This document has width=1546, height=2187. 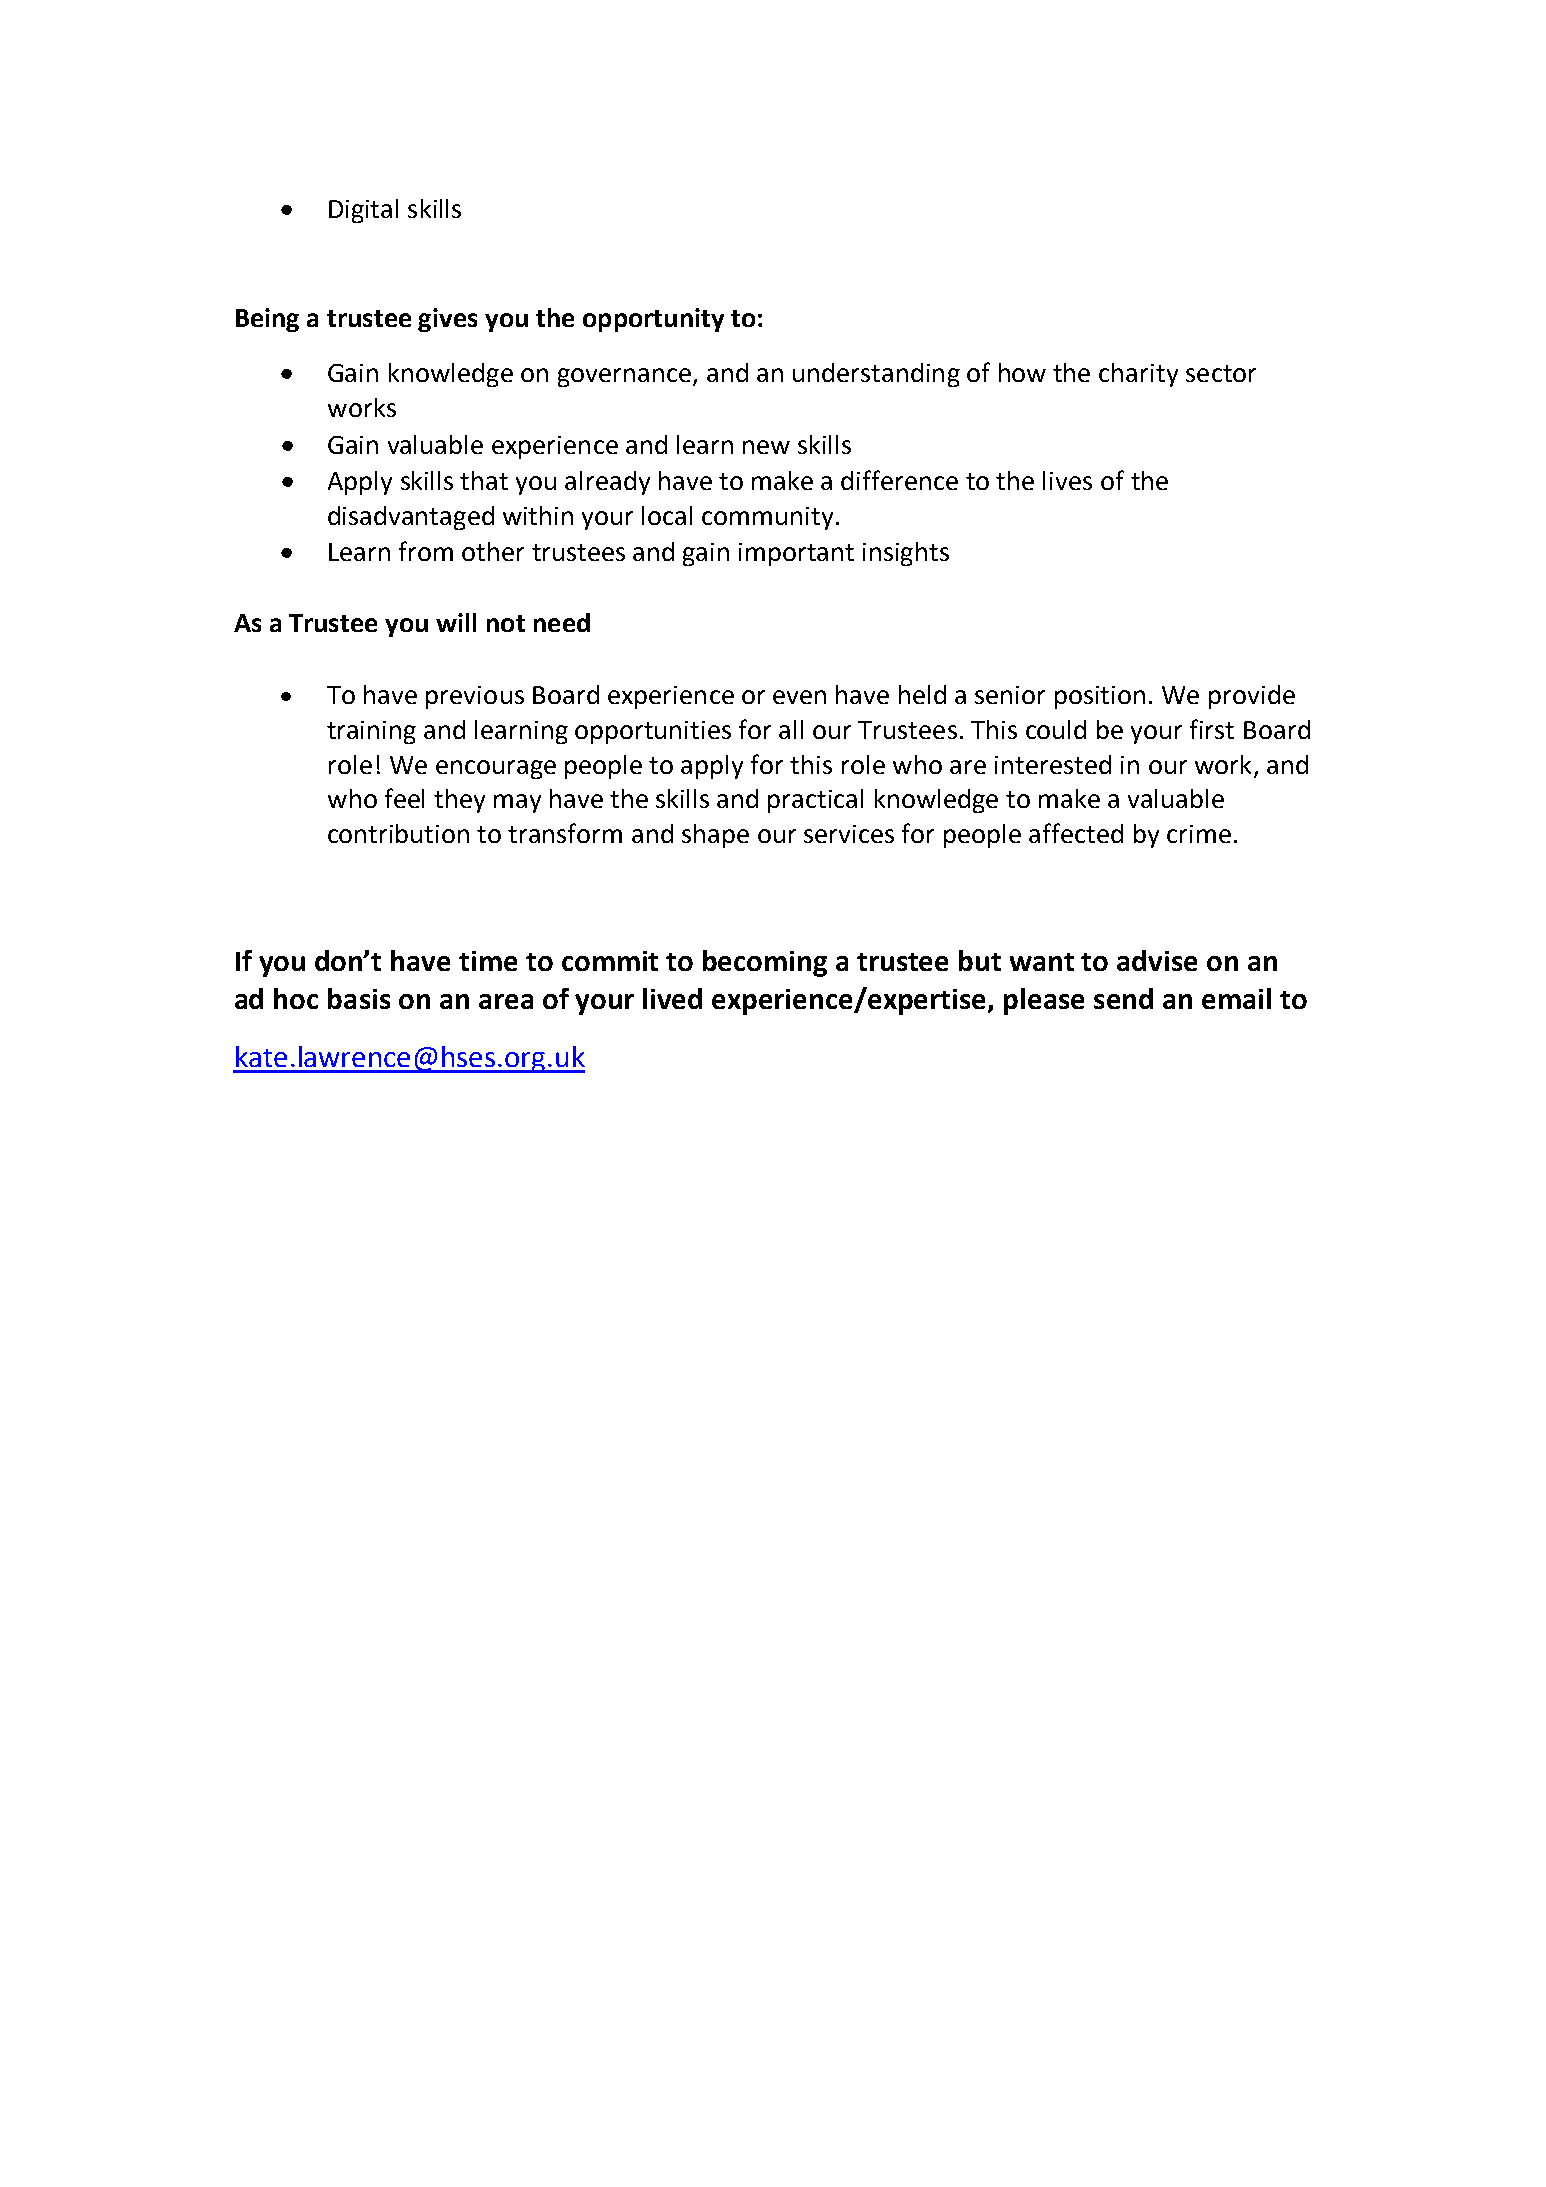 What do you see at coordinates (363, 211) in the document?
I see `Digital` at bounding box center [363, 211].
